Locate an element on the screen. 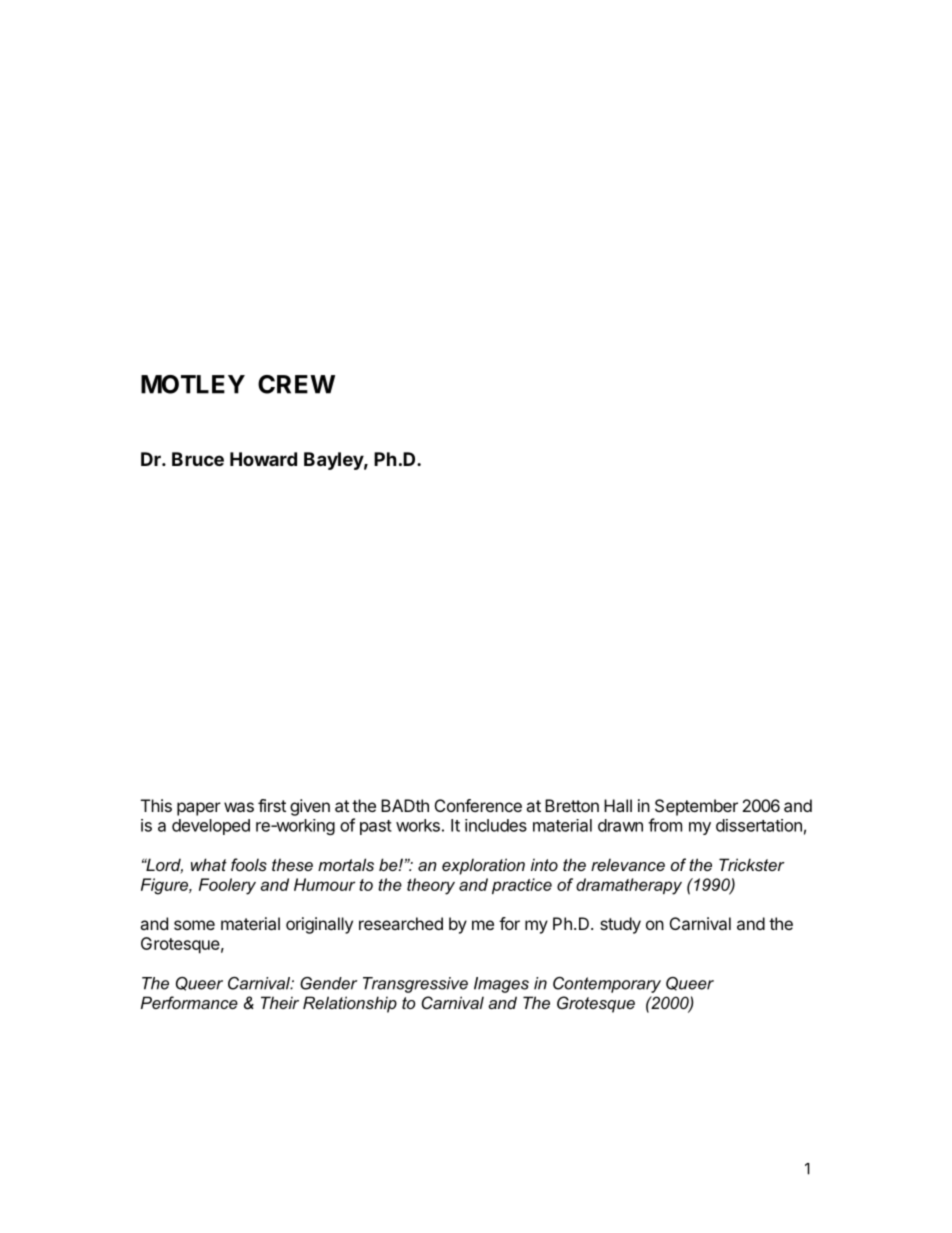 The image size is (952, 1233). September is located at coordinates (696, 807).
